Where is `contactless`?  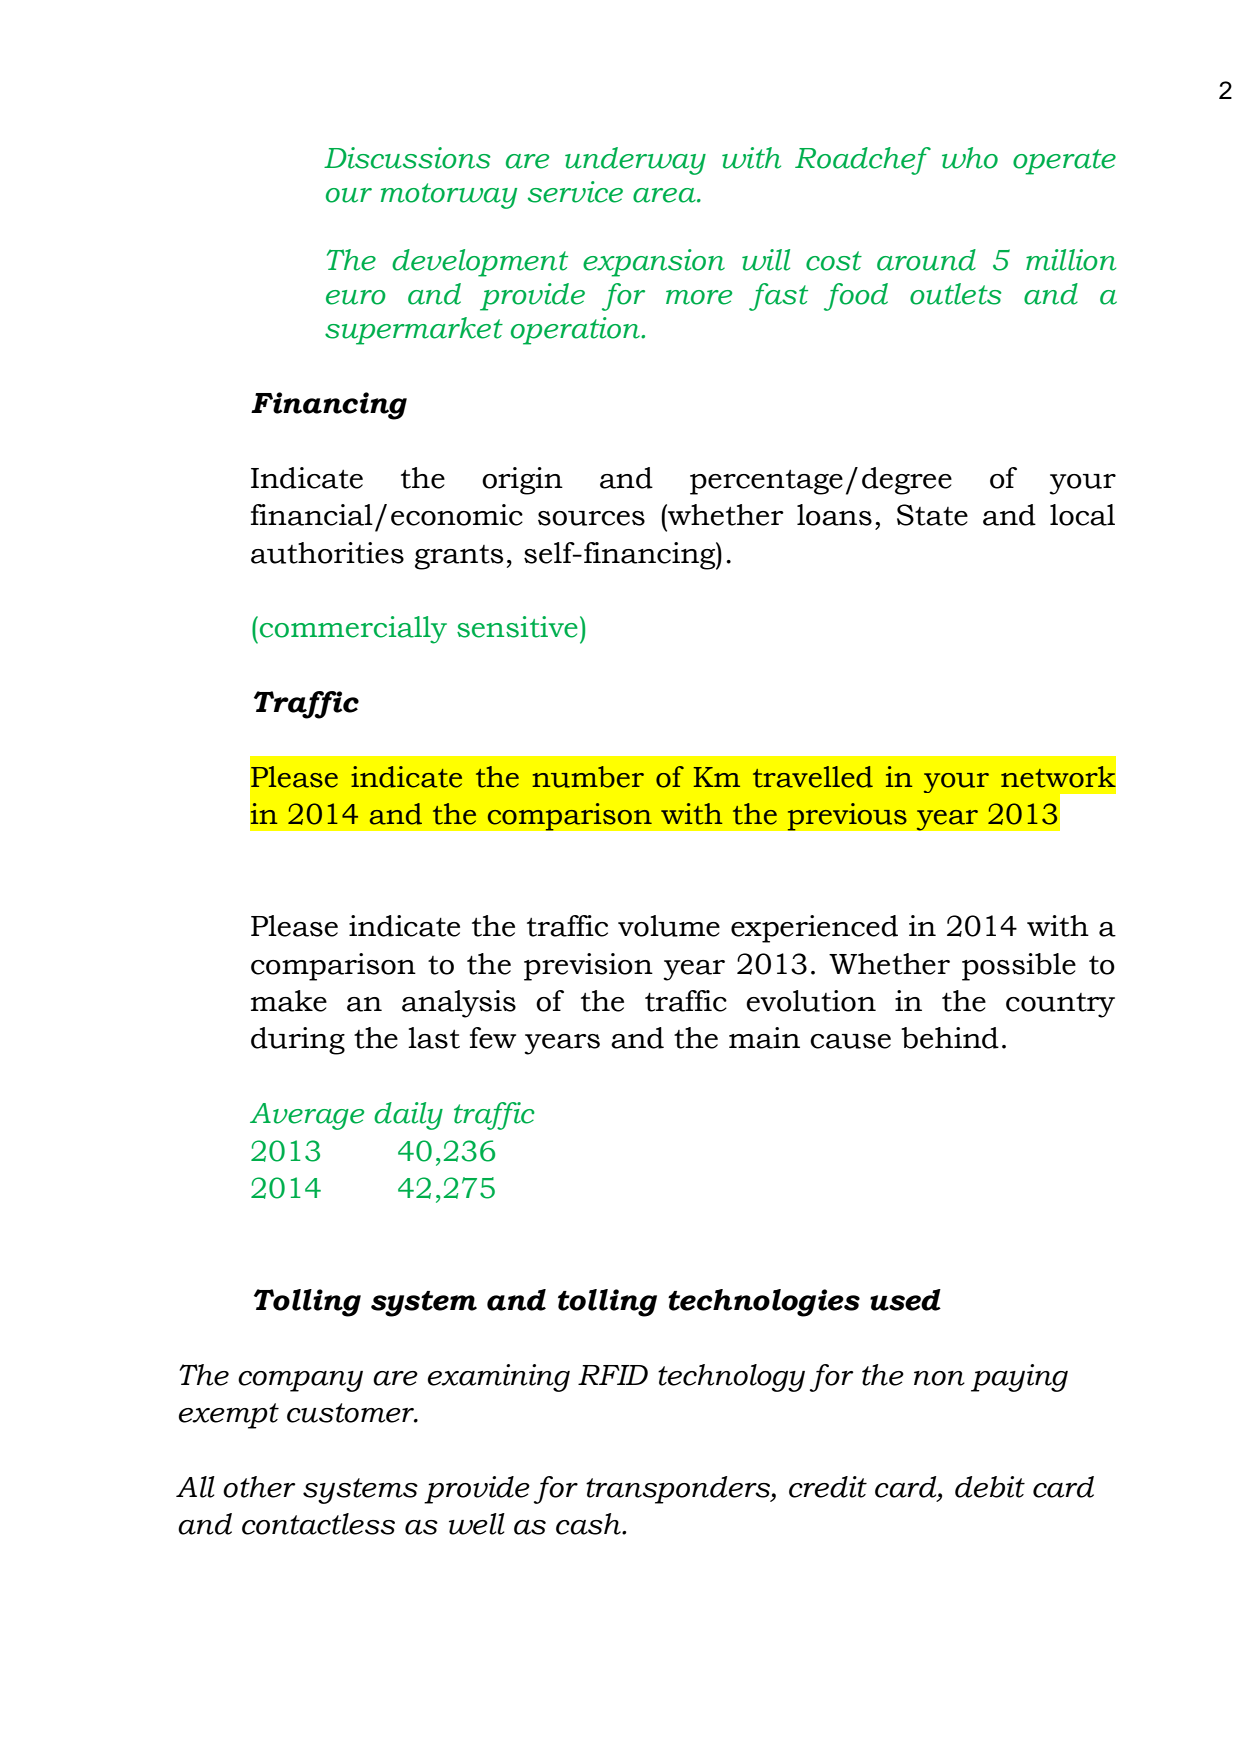 contactless is located at coordinates (318, 1524).
